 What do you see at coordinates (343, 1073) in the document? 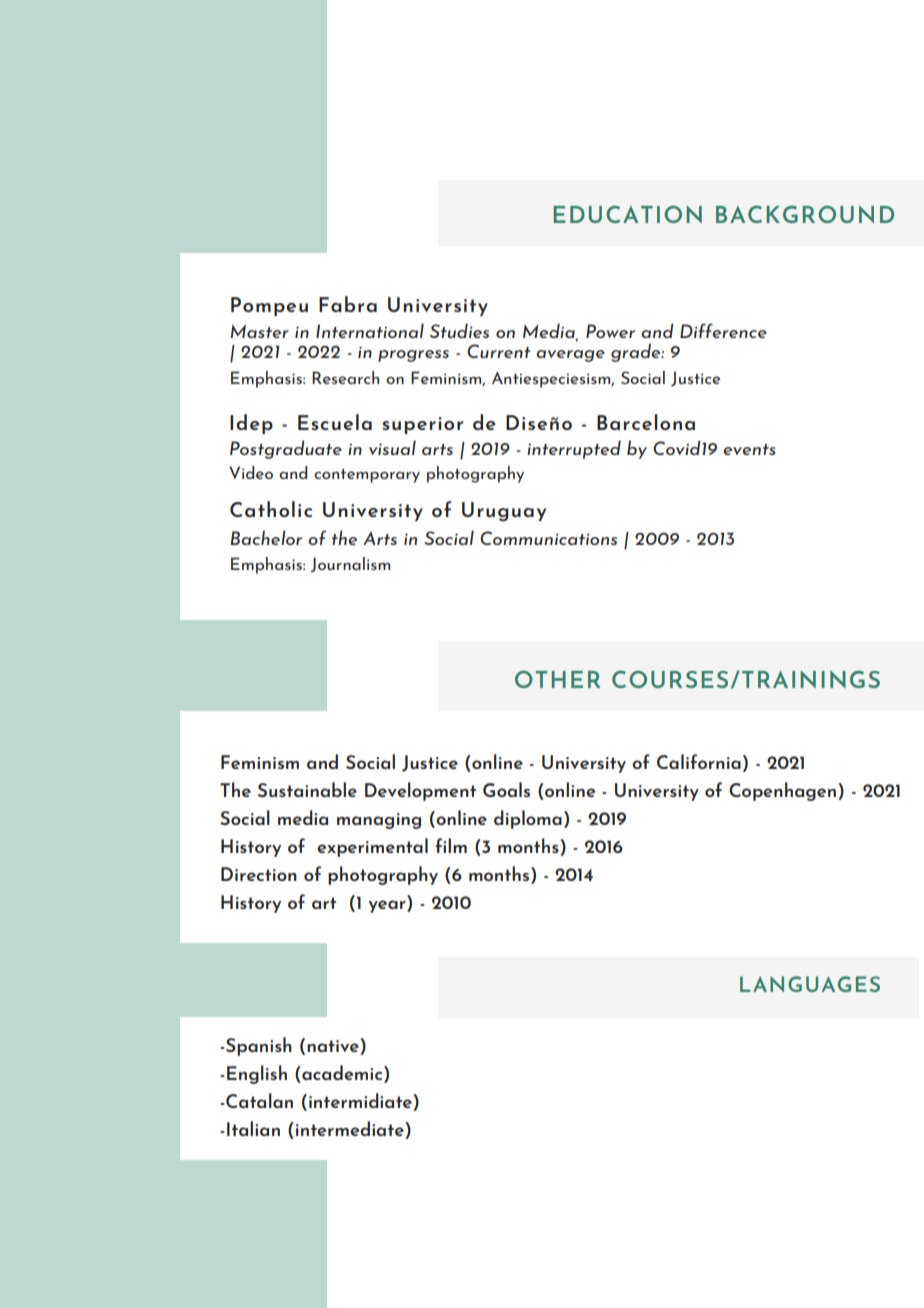
I see `academic` at bounding box center [343, 1073].
